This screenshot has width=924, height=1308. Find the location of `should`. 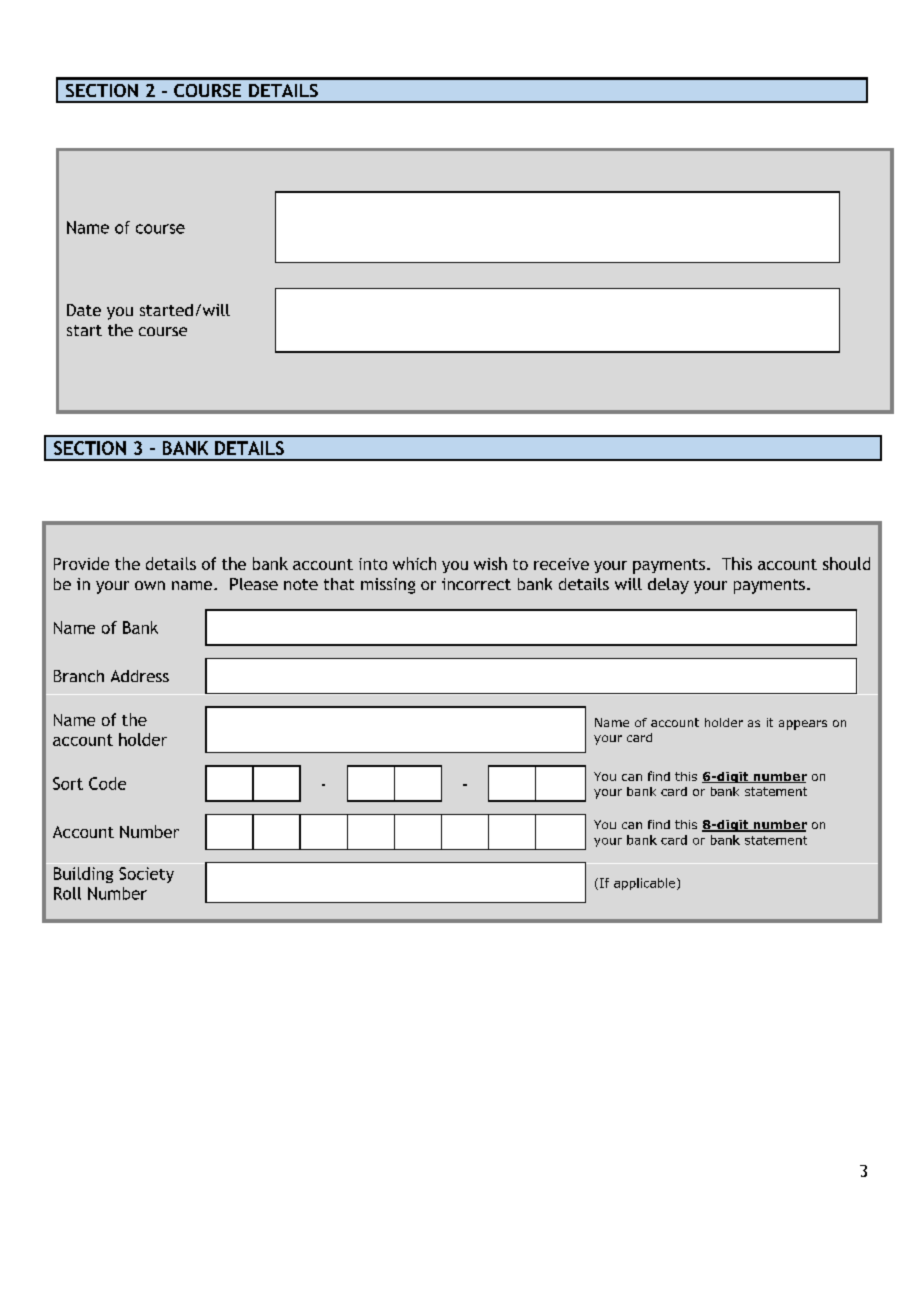

should is located at coordinates (846, 563).
